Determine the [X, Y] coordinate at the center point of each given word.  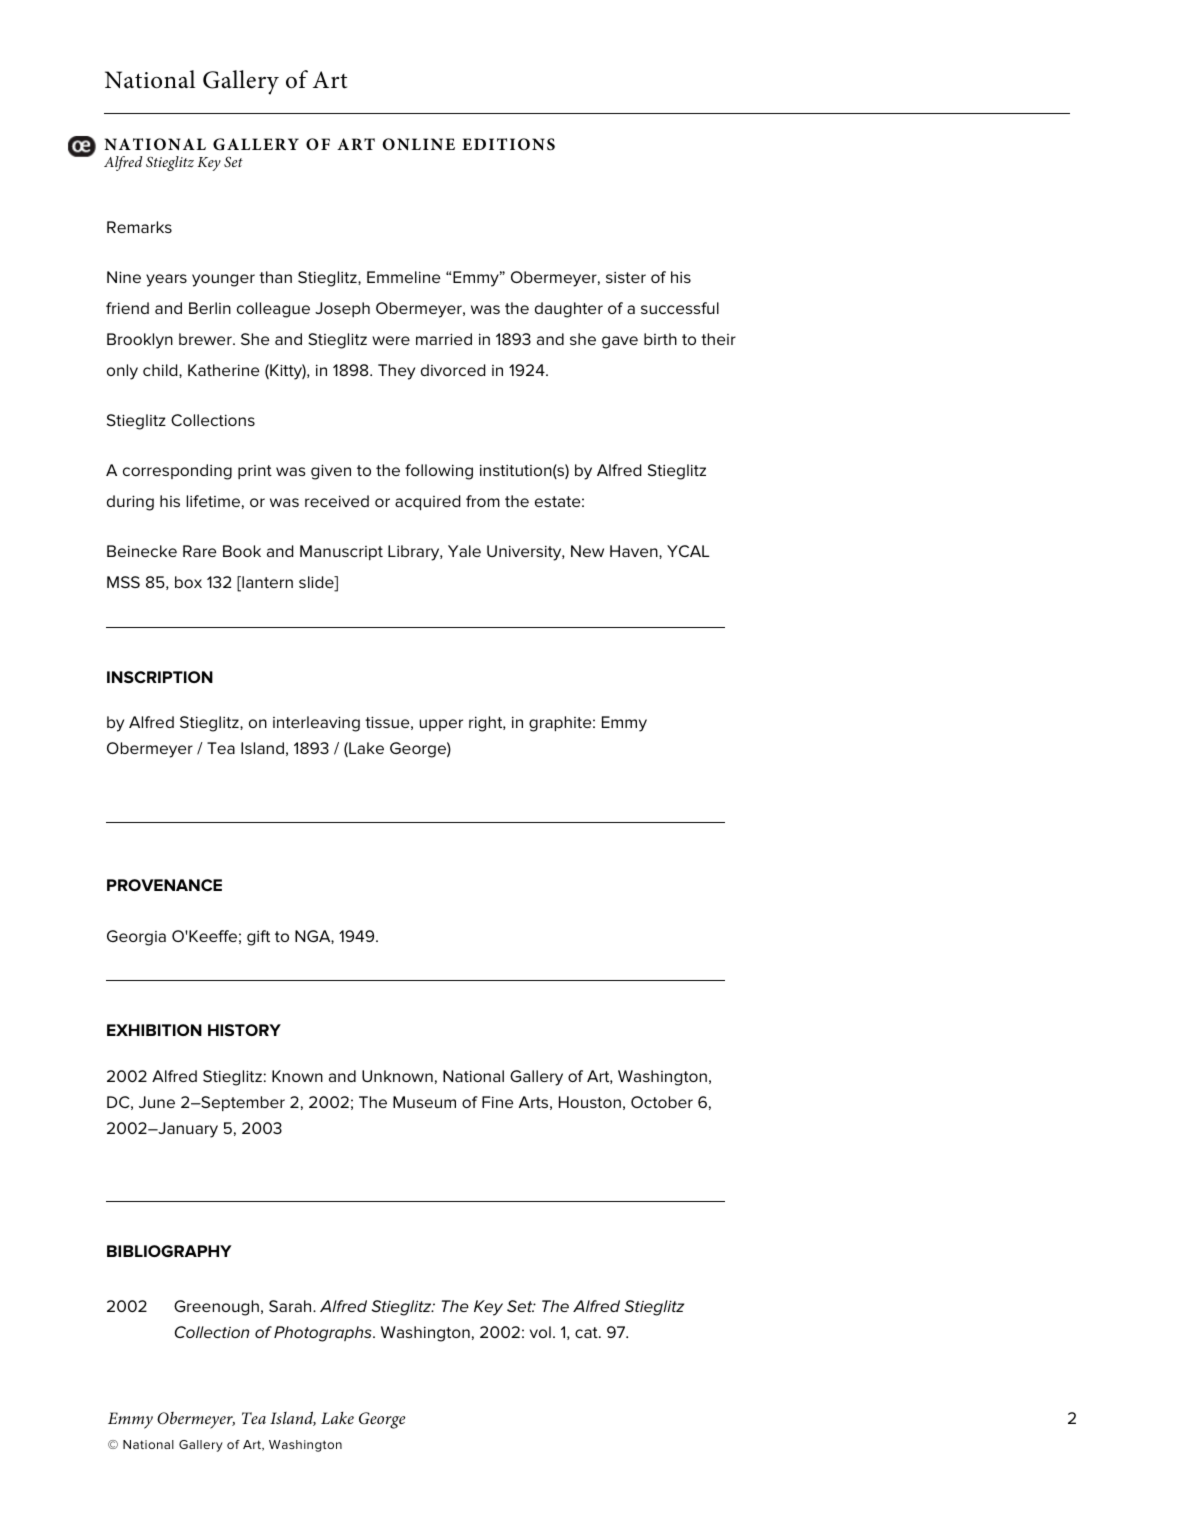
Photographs [324, 1334]
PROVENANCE [164, 885]
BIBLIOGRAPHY [169, 1251]
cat [587, 1332]
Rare [199, 551]
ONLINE [418, 144]
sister [626, 277]
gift [258, 938]
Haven [635, 552]
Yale [464, 551]
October [662, 1102]
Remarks [139, 227]
